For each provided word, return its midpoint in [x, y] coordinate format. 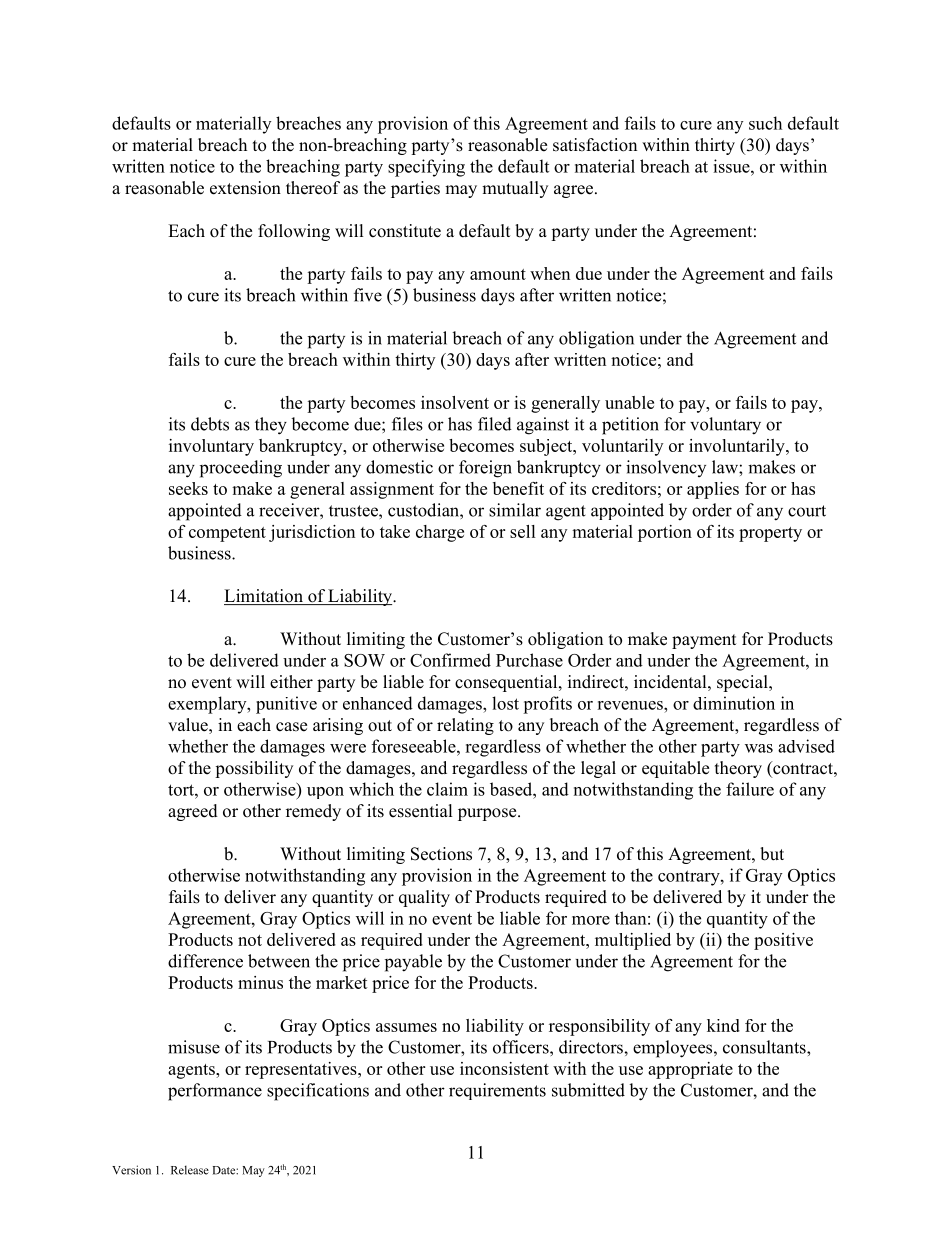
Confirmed [450, 660]
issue [732, 166]
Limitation [264, 597]
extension [245, 188]
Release [190, 1170]
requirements [497, 1091]
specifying [426, 168]
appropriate [690, 1070]
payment [704, 641]
